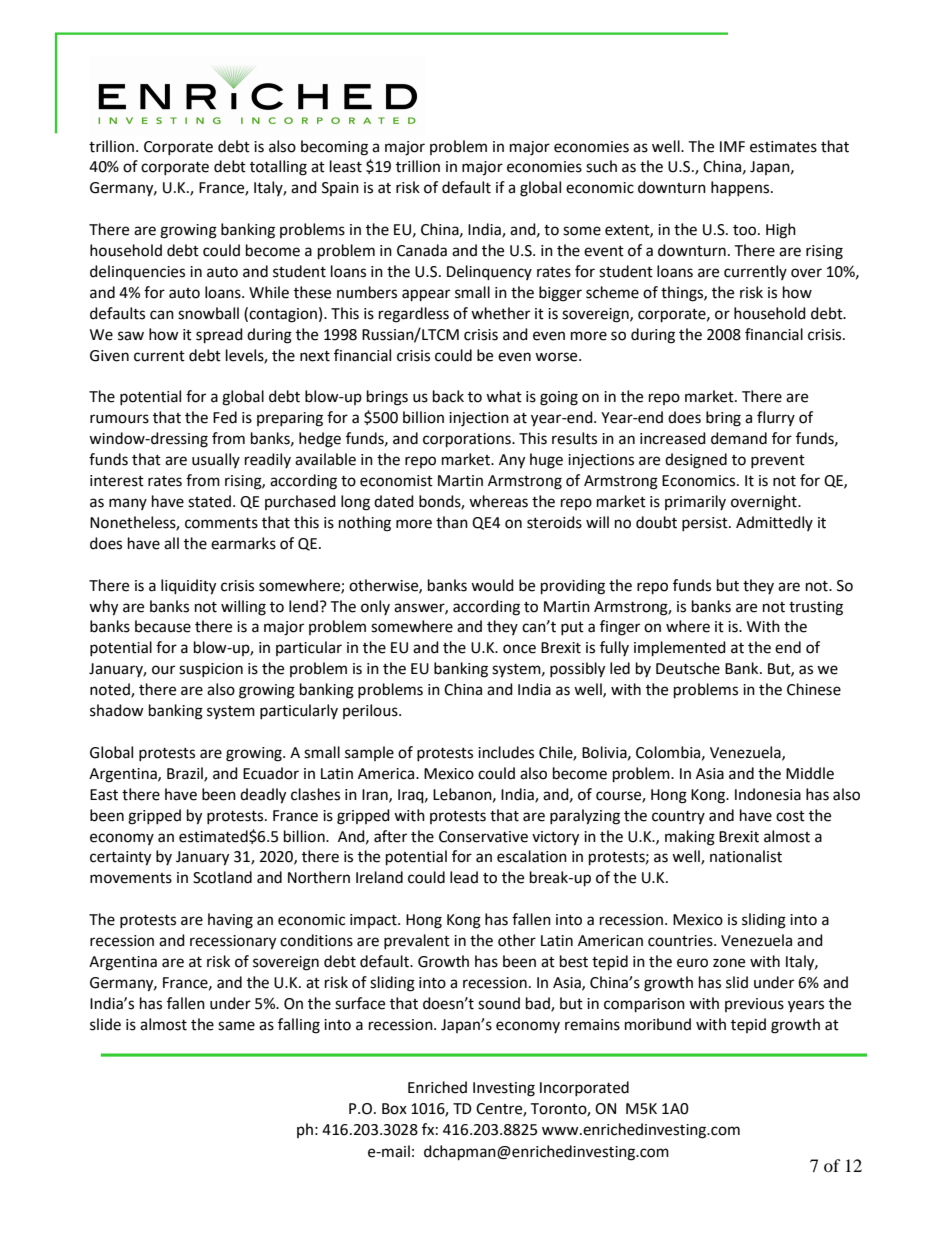  What do you see at coordinates (163, 626) in the image?
I see `because` at bounding box center [163, 626].
